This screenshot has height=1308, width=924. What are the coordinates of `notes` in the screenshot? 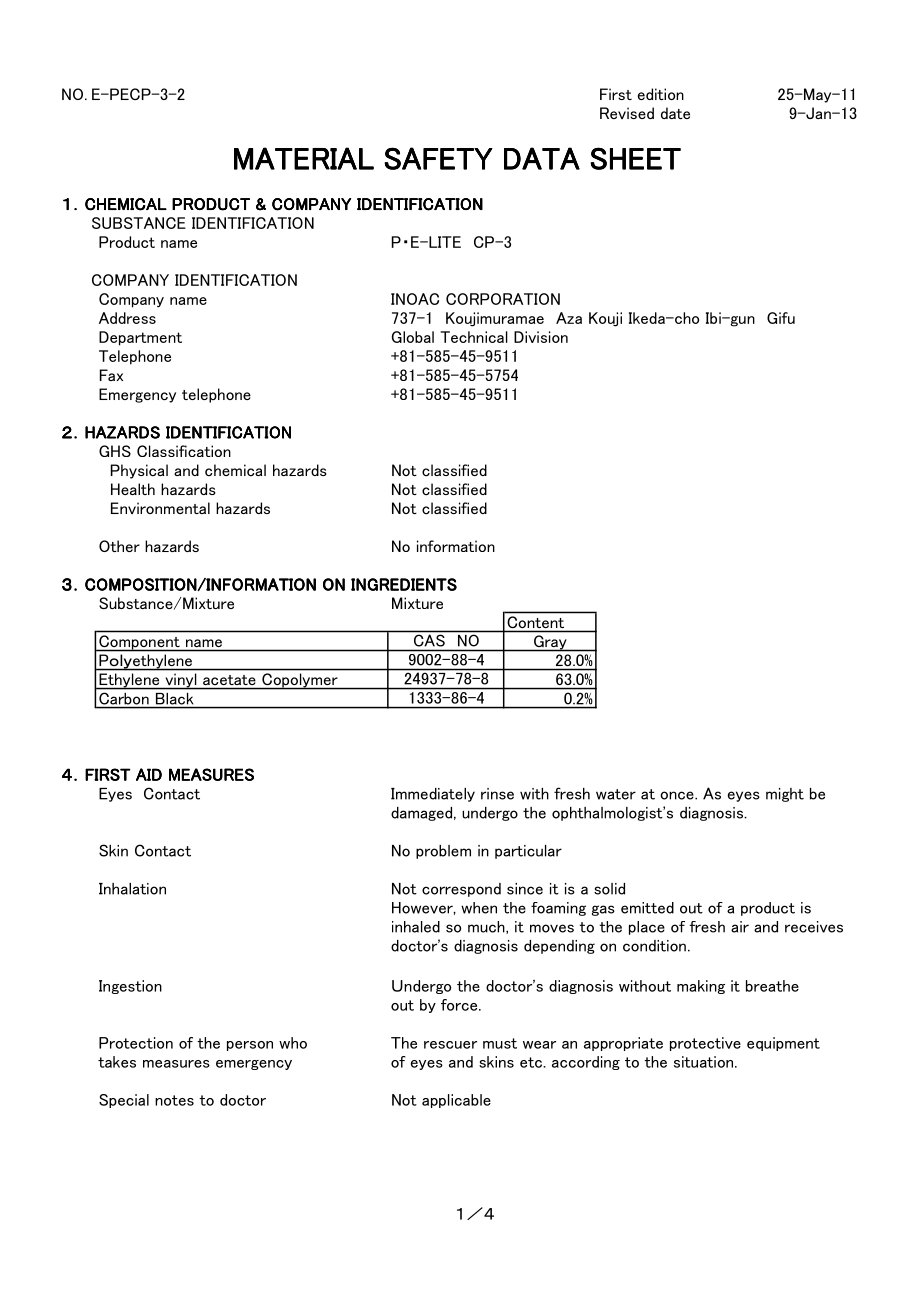 It's located at (174, 1100).
